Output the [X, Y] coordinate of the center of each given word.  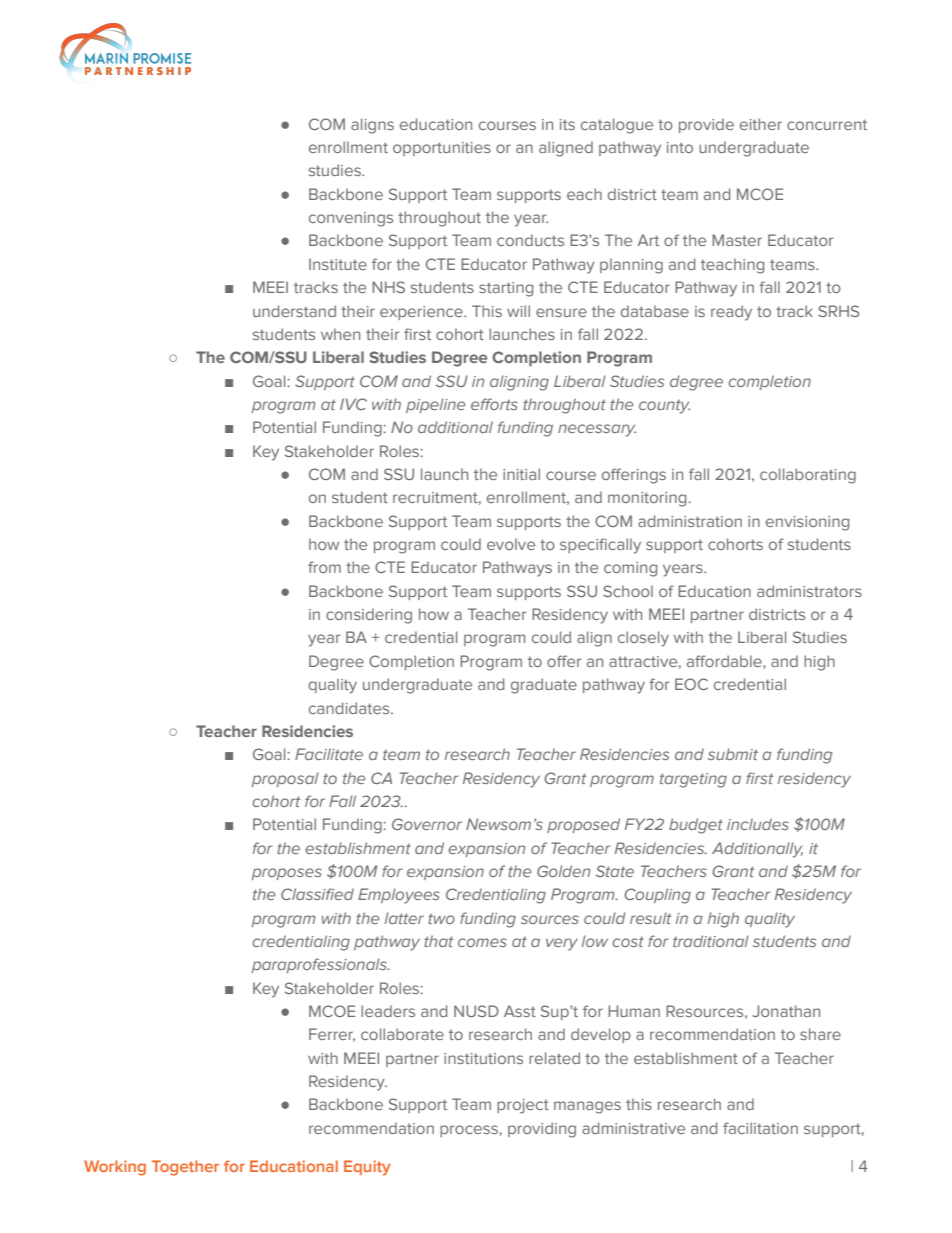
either [761, 124]
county [664, 406]
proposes [287, 874]
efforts [494, 404]
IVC [353, 404]
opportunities [442, 149]
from [324, 567]
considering [369, 616]
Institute [338, 264]
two [441, 918]
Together [185, 1168]
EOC [691, 684]
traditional [711, 941]
